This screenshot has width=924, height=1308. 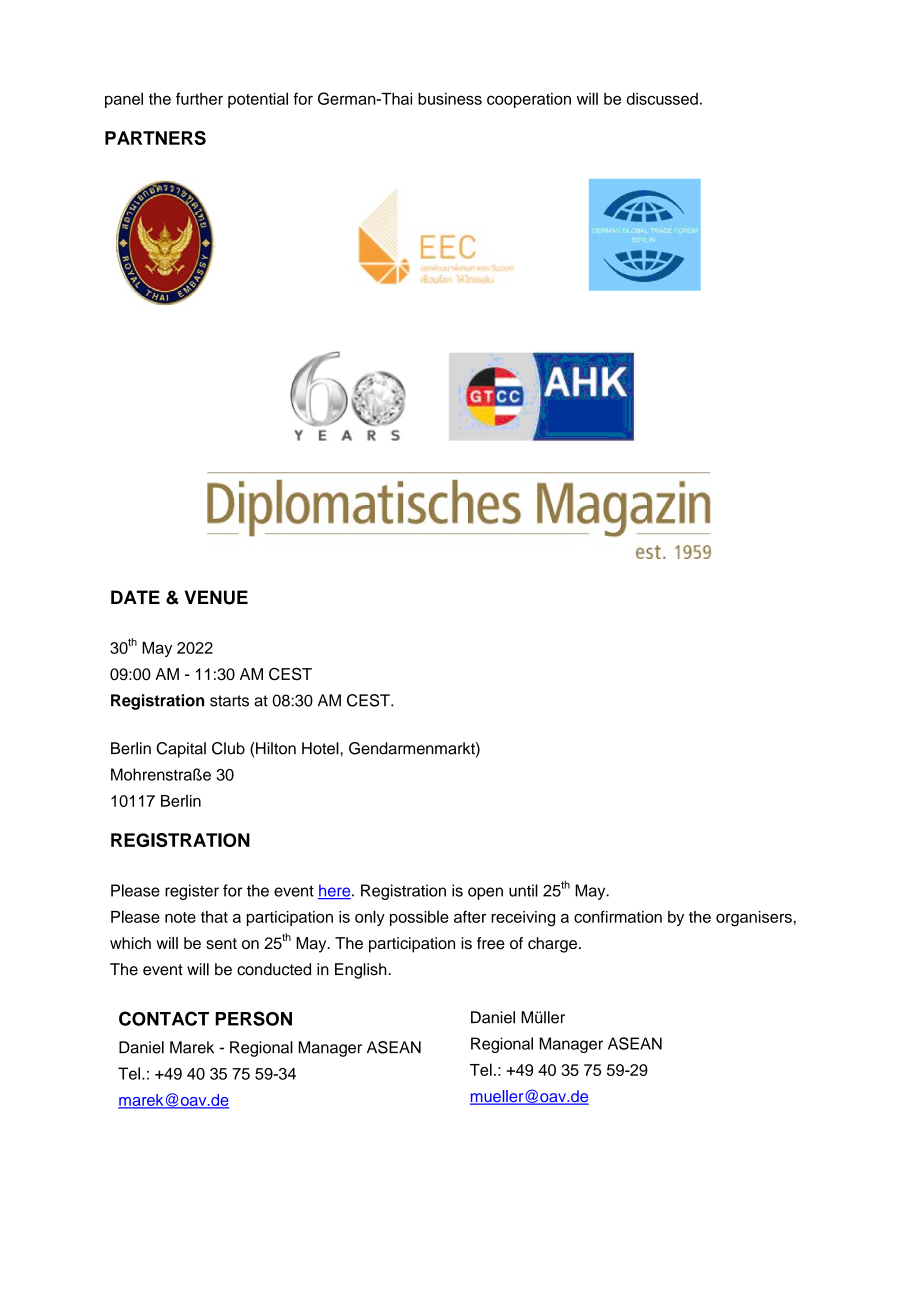 What do you see at coordinates (362, 971) in the screenshot?
I see `English` at bounding box center [362, 971].
